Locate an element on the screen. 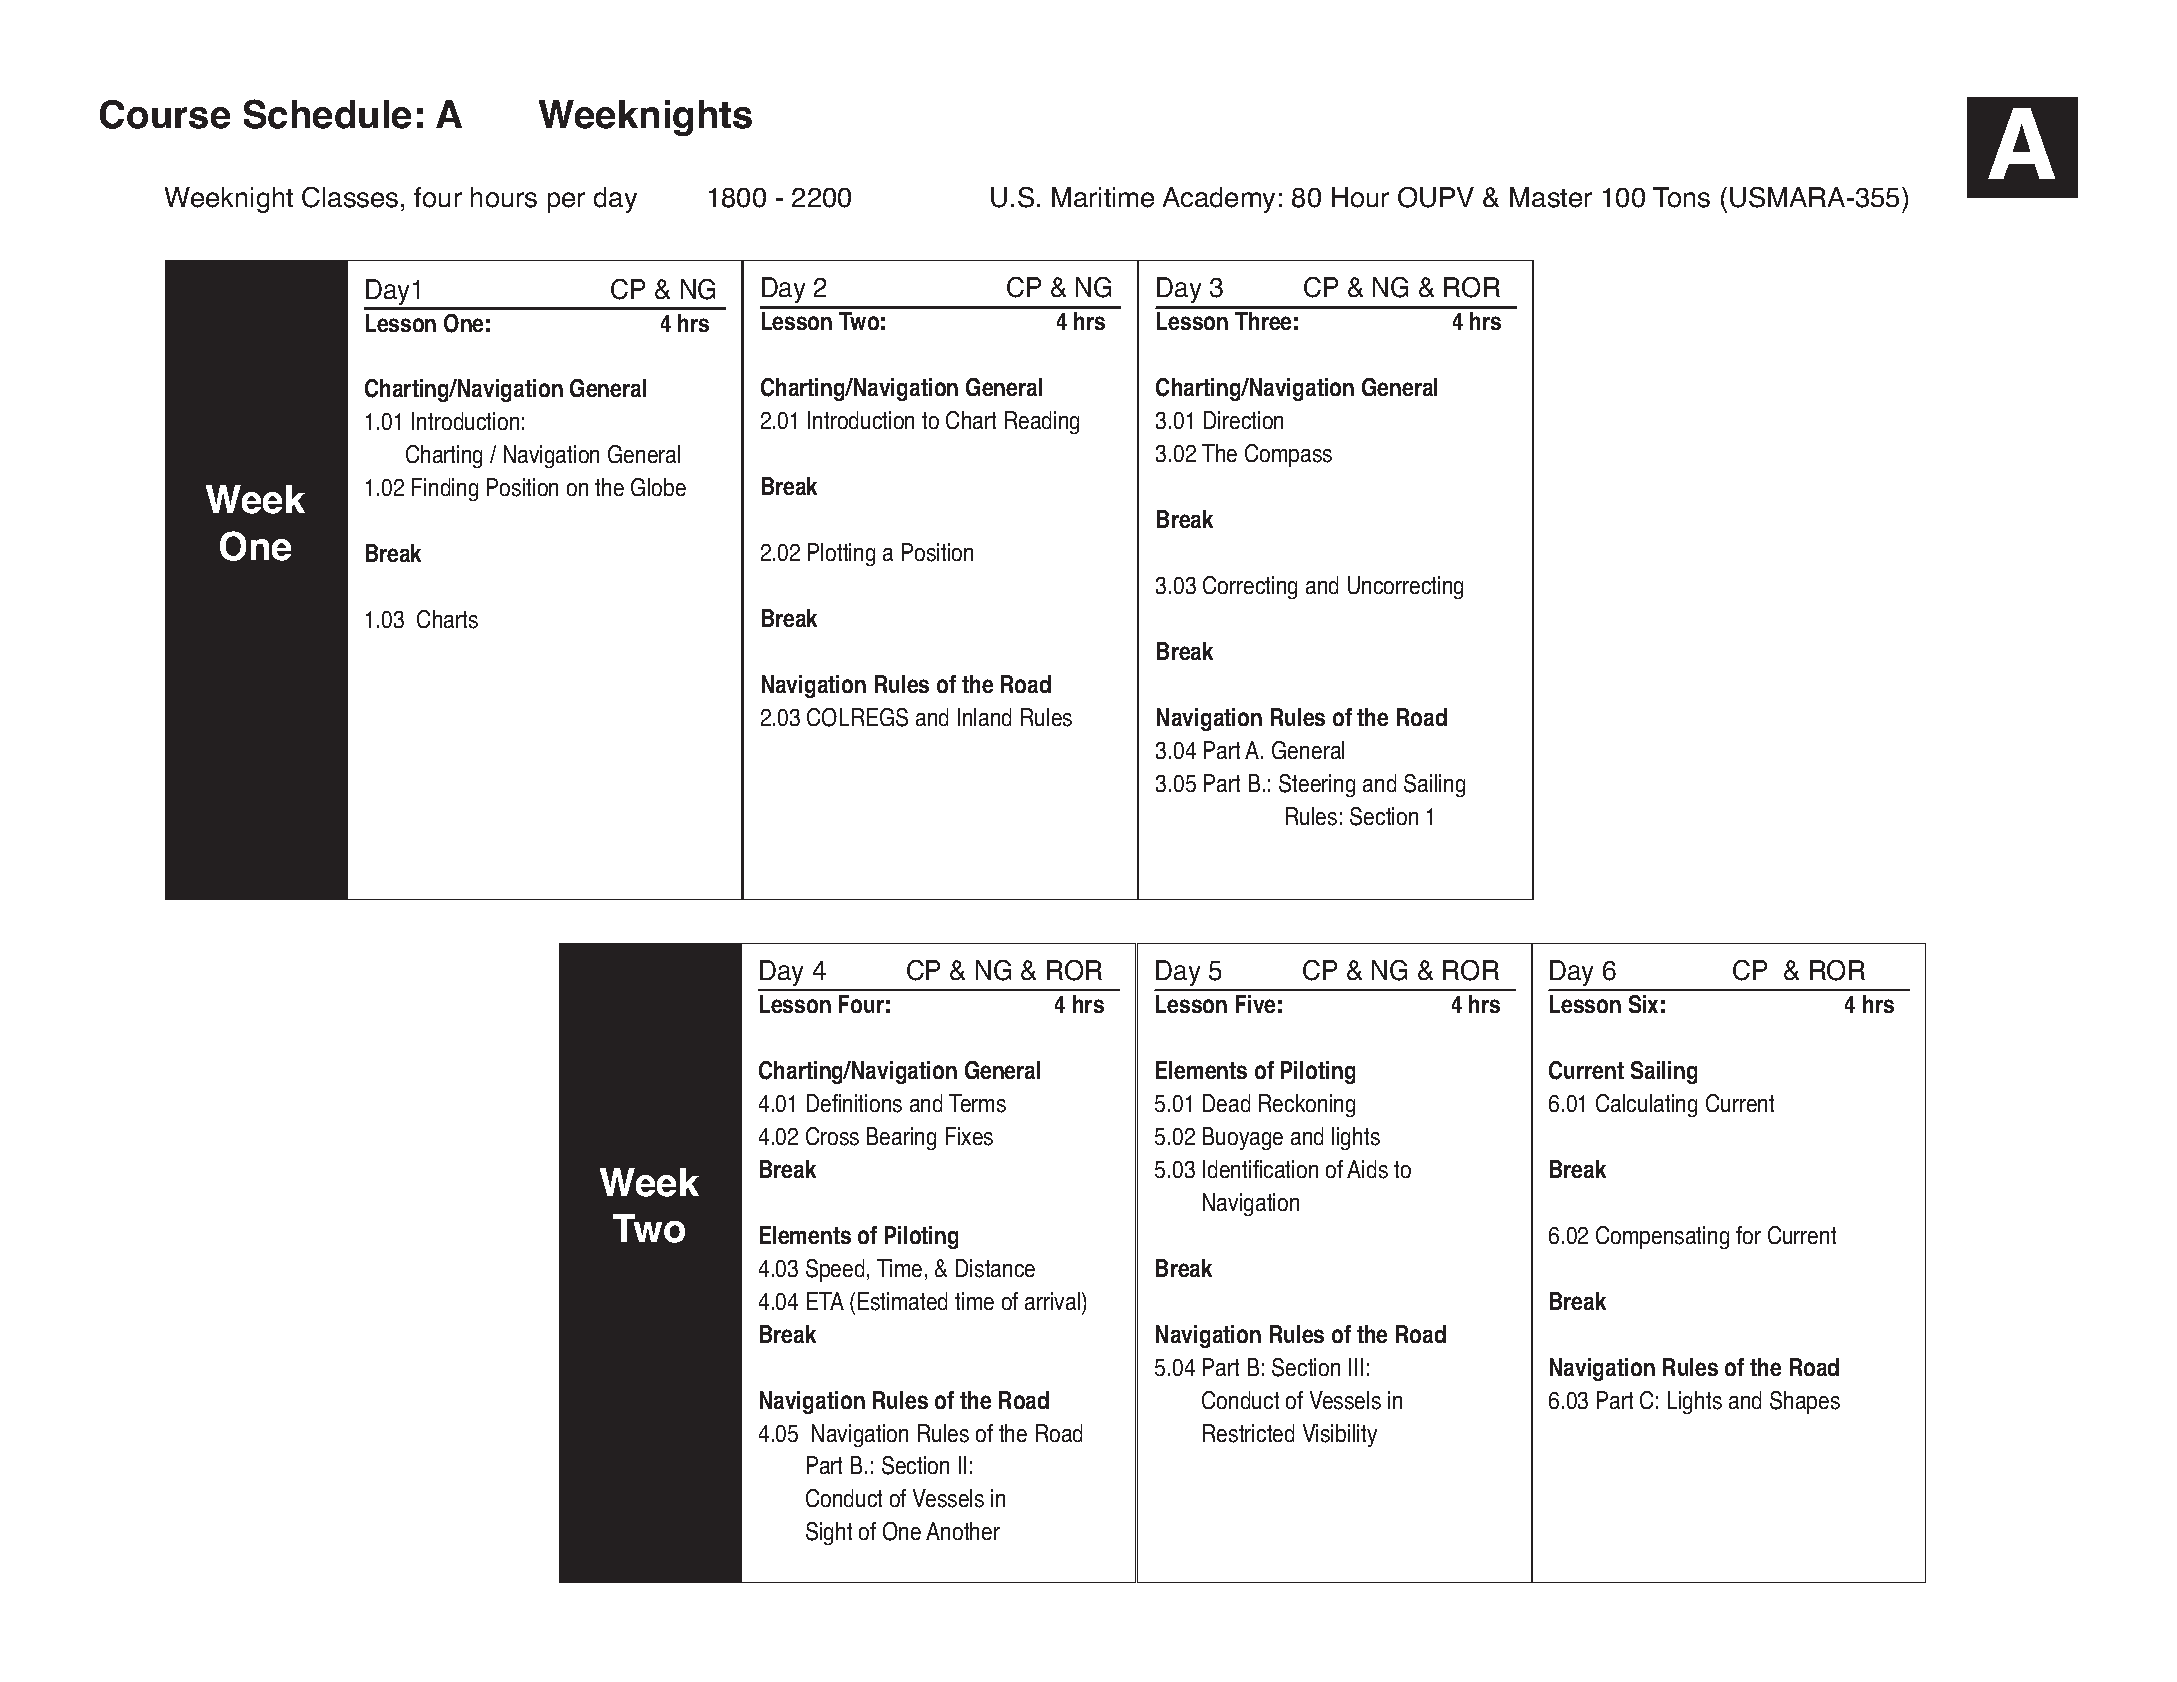  Master is located at coordinates (1551, 197).
